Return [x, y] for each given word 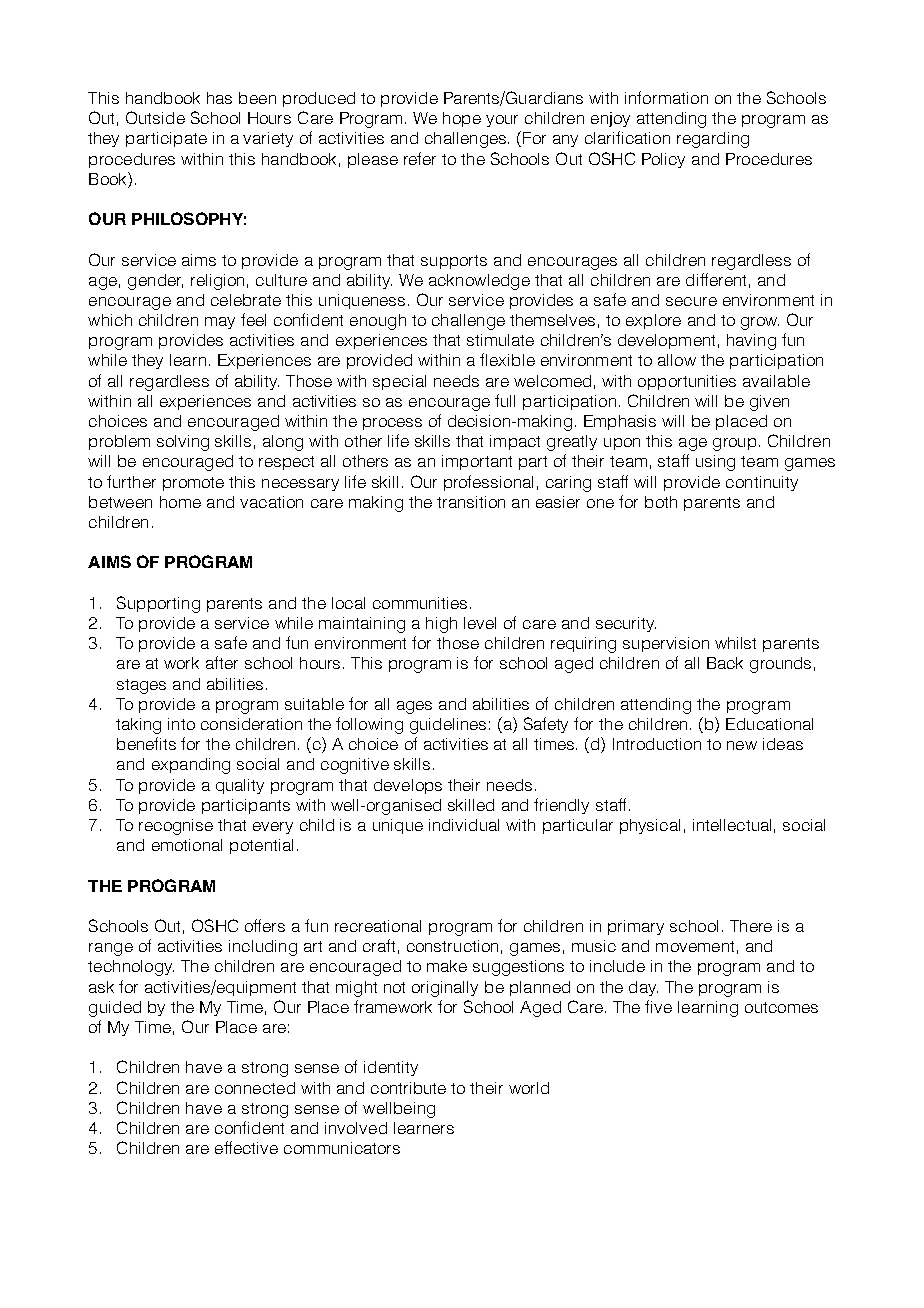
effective [246, 1147]
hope [462, 119]
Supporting [158, 604]
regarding [713, 140]
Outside [155, 117]
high [441, 625]
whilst [735, 643]
